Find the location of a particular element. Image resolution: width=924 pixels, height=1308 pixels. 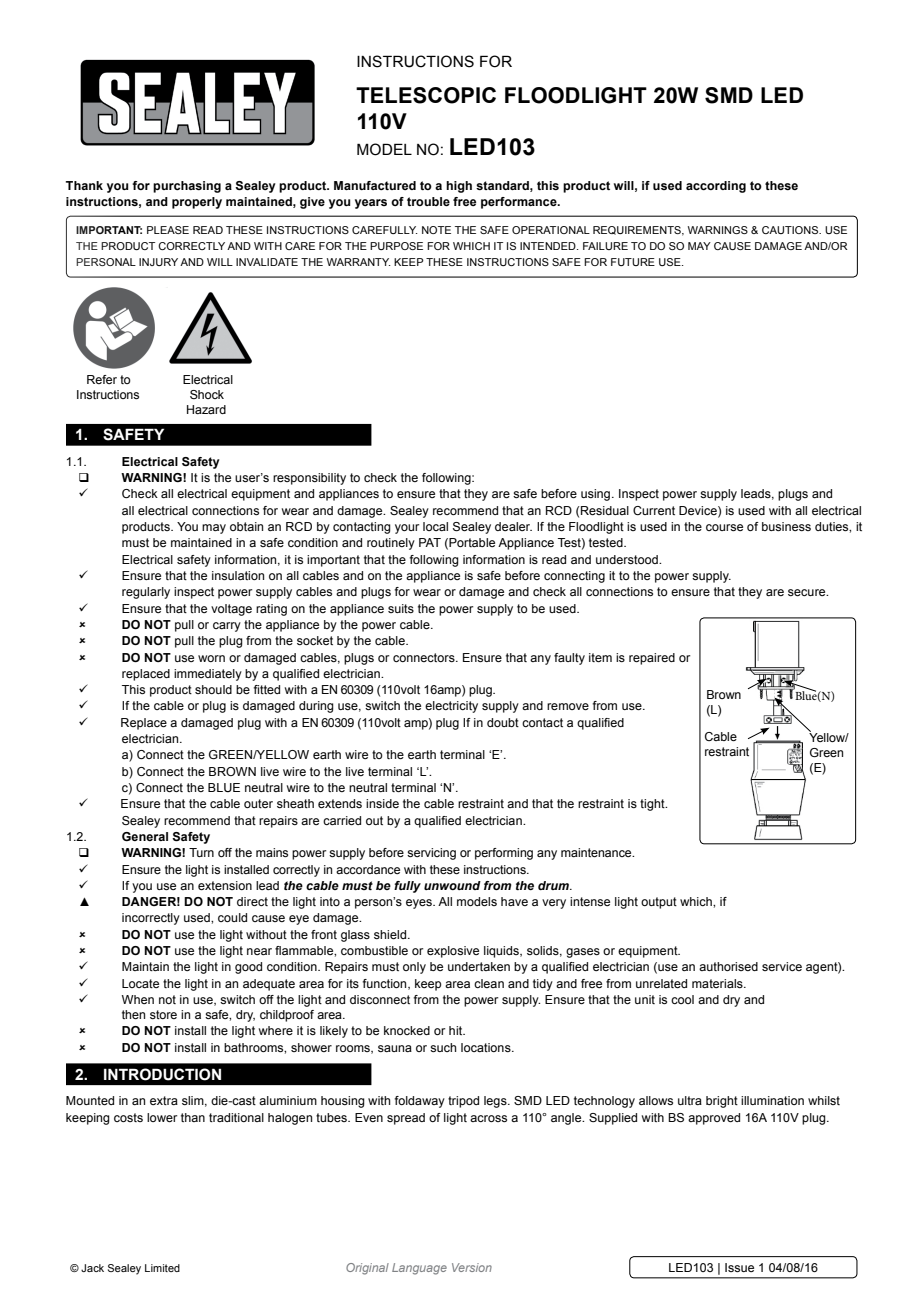

Limited is located at coordinates (162, 1268).
